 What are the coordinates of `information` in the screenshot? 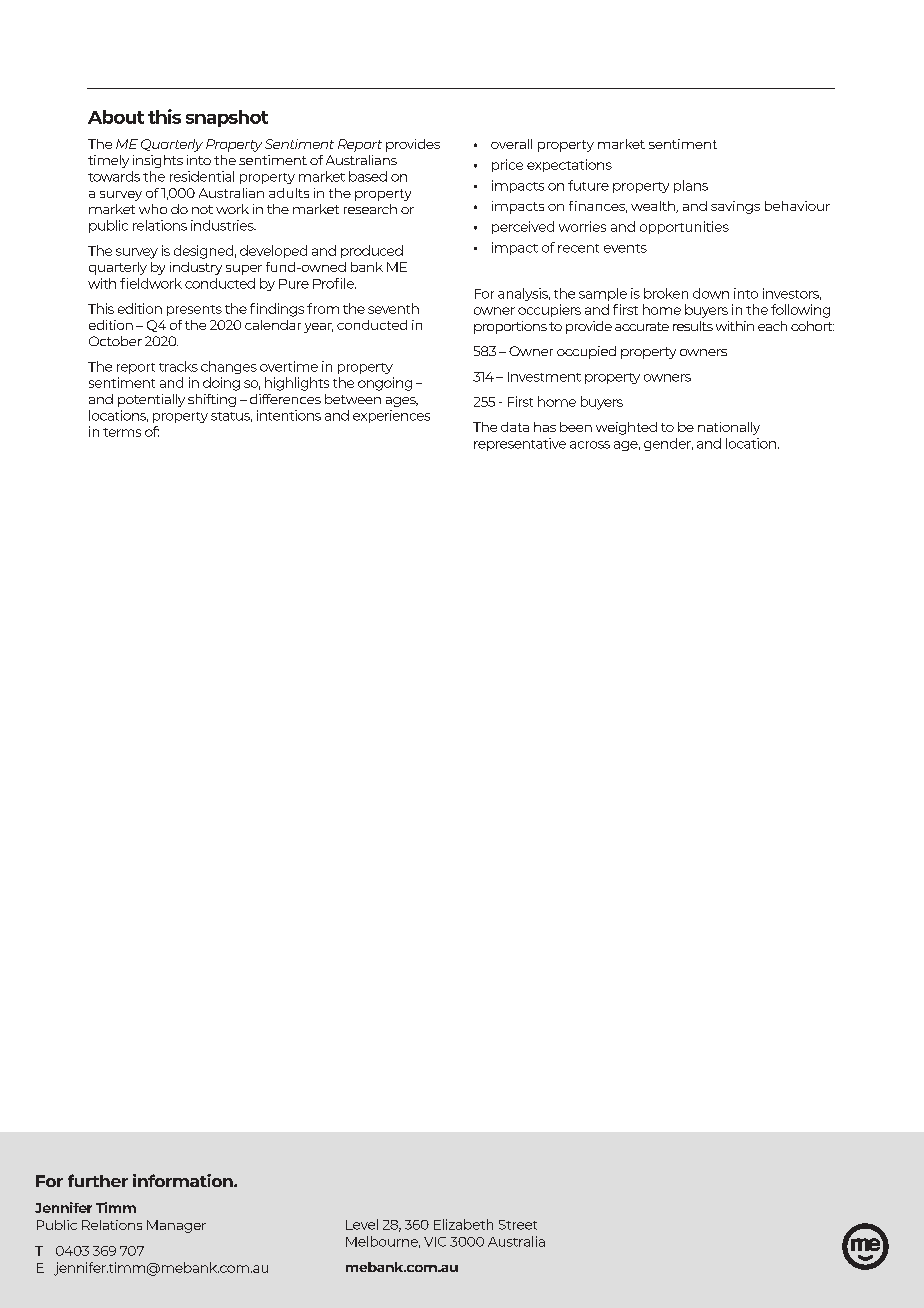 It's located at (184, 1180).
